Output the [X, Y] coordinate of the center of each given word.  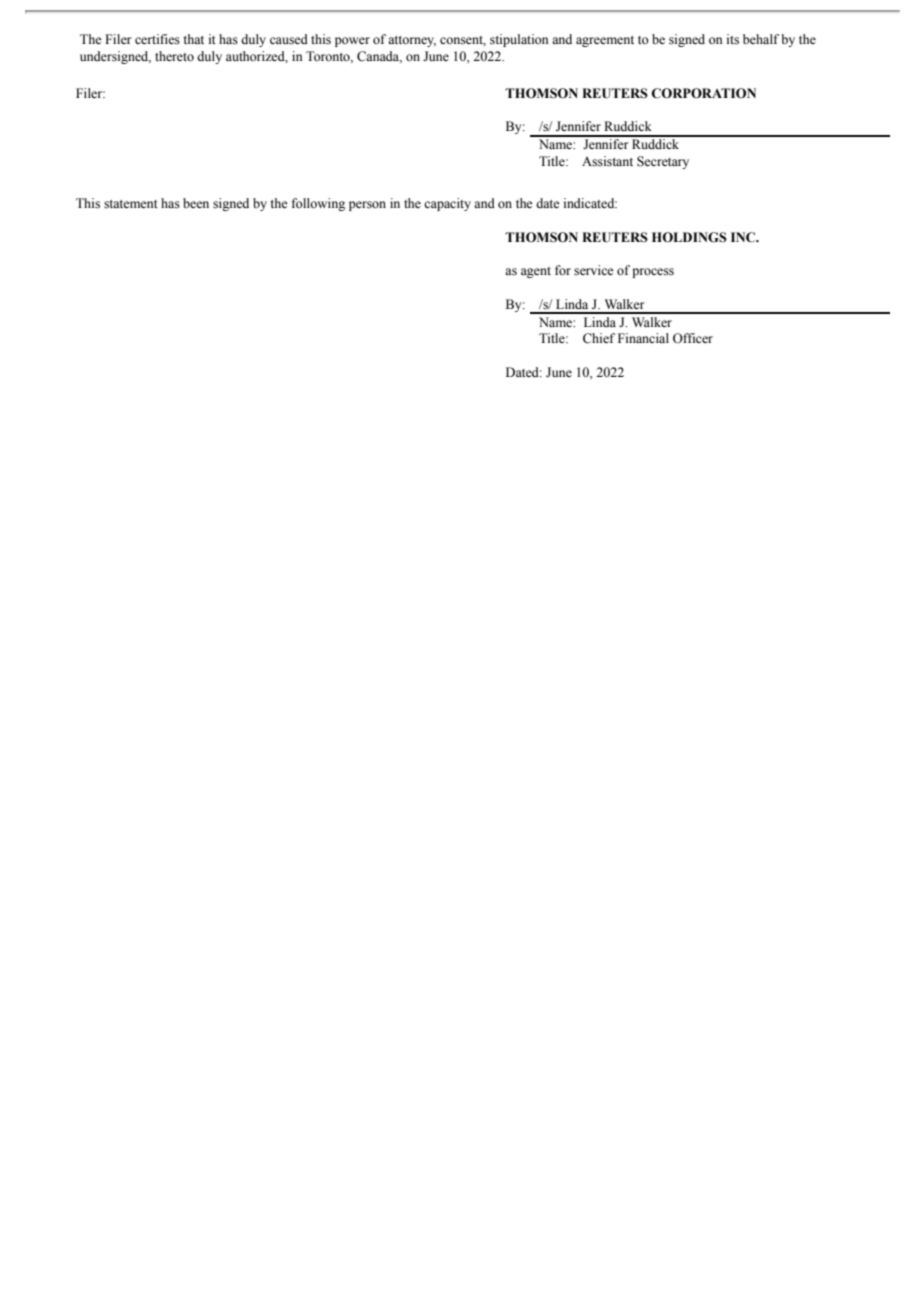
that [193, 39]
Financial [643, 338]
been [196, 203]
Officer [693, 338]
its [733, 39]
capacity [447, 204]
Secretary [663, 162]
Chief [599, 338]
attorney [412, 41]
